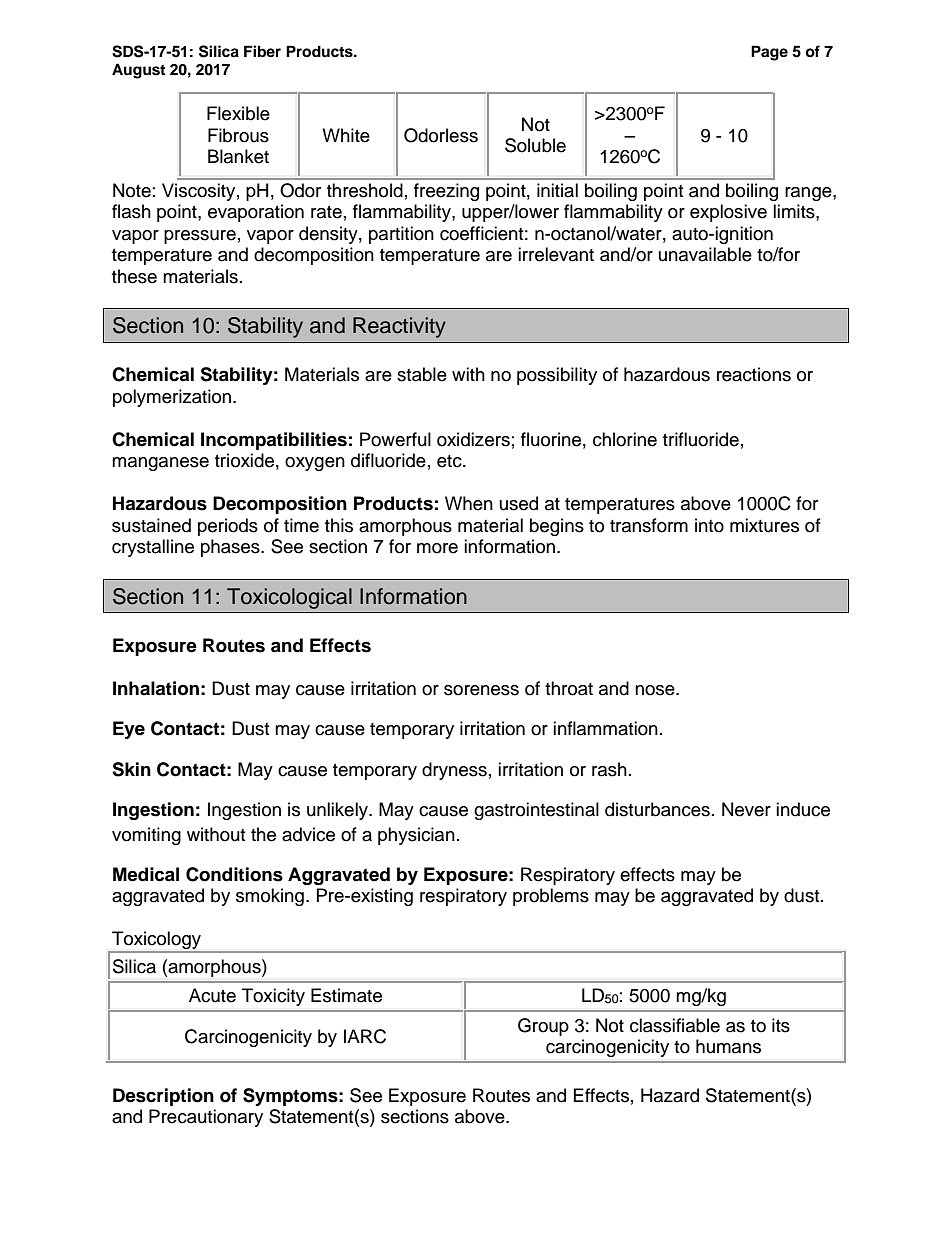 This screenshot has height=1233, width=952. I want to click on Flexible, so click(238, 113).
